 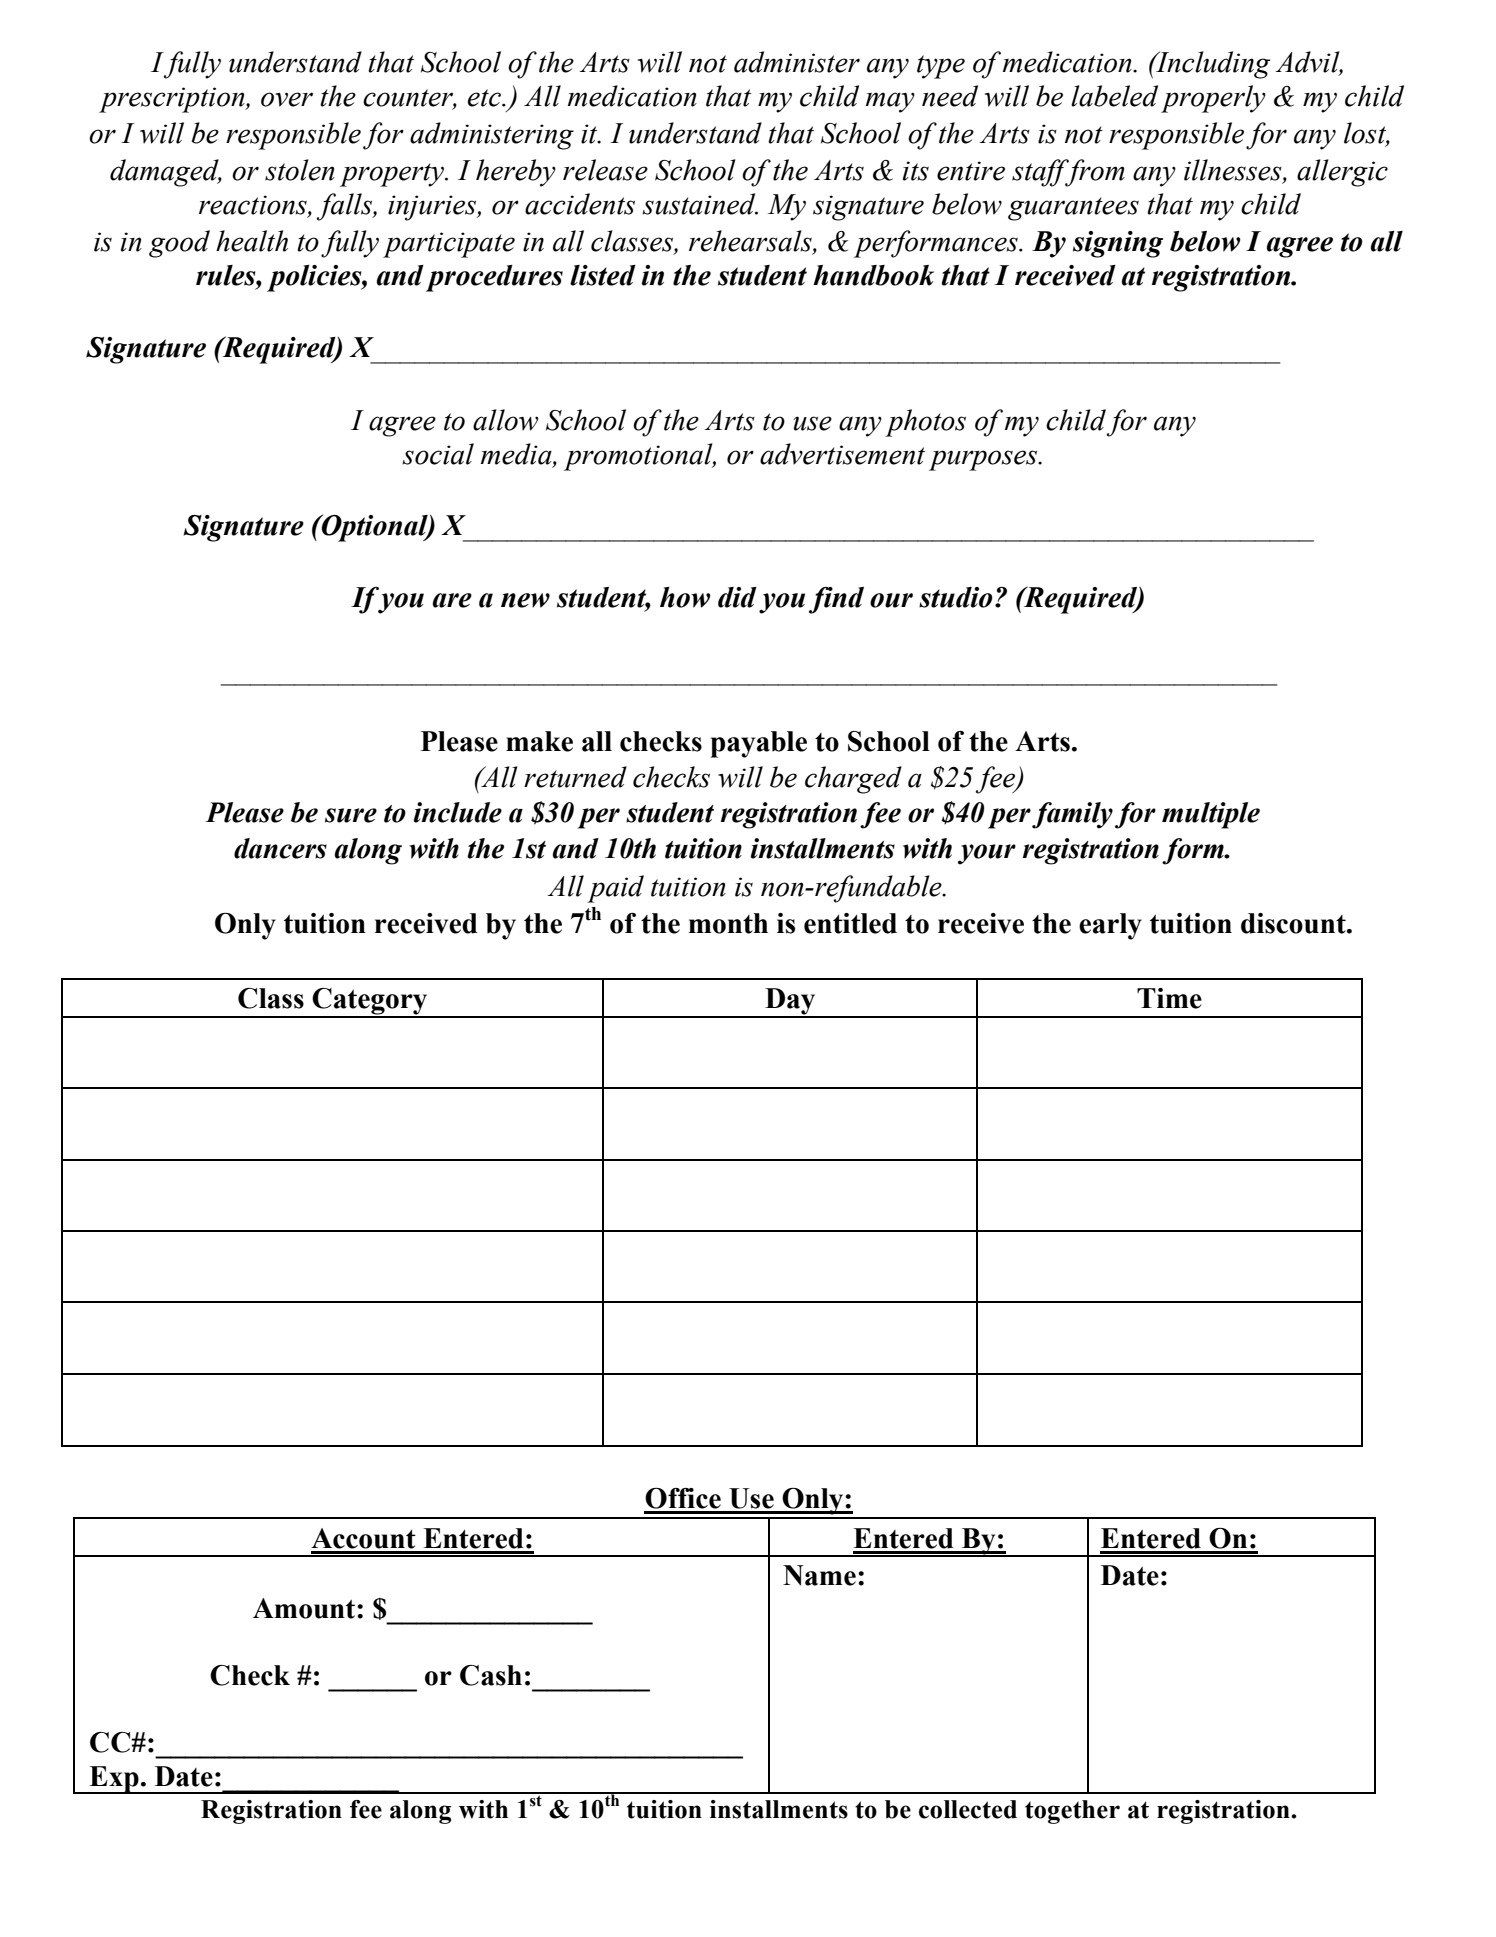 What do you see at coordinates (114, 1780) in the page?
I see `Exp` at bounding box center [114, 1780].
